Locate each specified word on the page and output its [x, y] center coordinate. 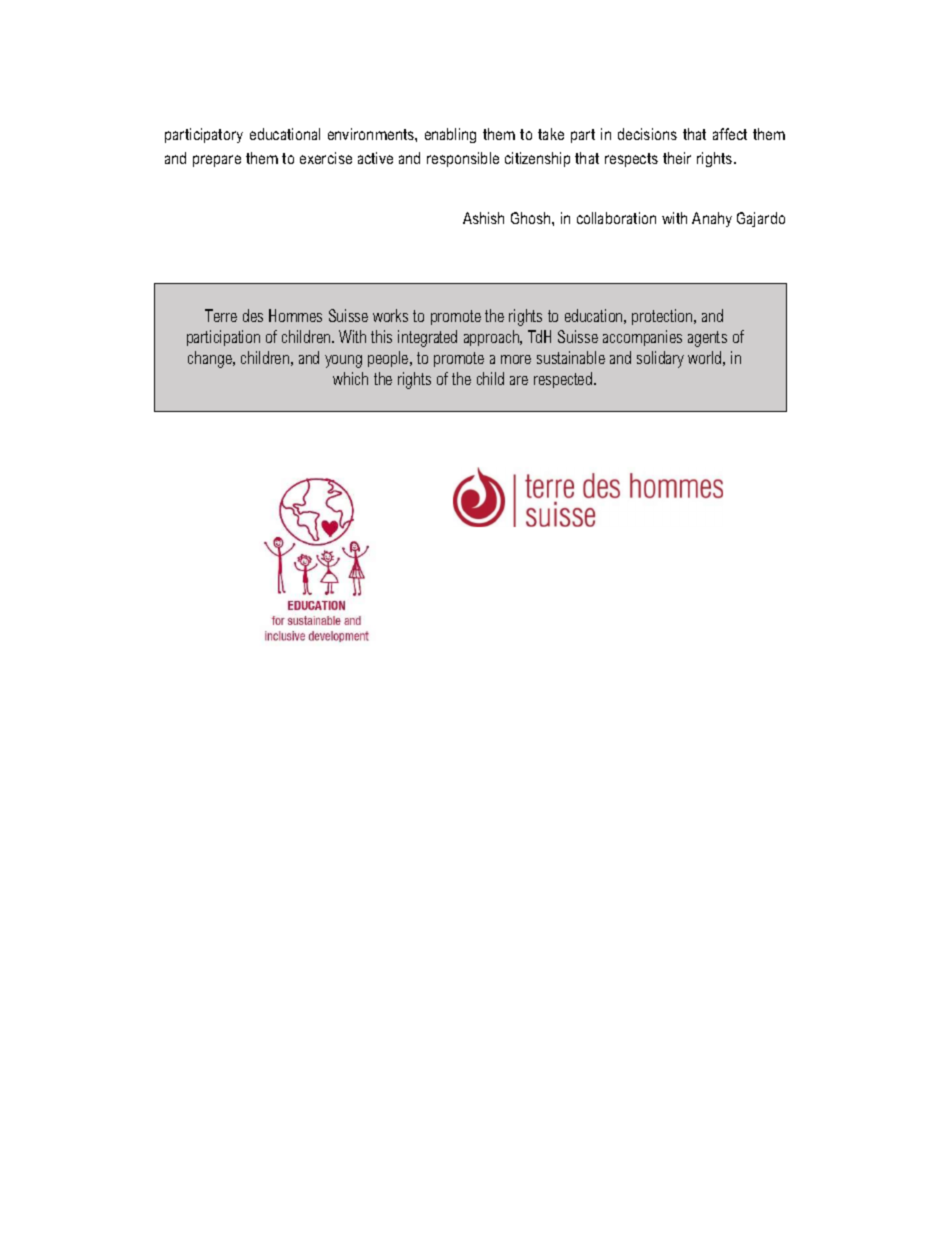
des [253, 315]
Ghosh [532, 218]
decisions [647, 134]
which [350, 378]
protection [663, 317]
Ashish [483, 218]
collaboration [616, 218]
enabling [450, 135]
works [390, 315]
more [516, 359]
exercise [326, 158]
